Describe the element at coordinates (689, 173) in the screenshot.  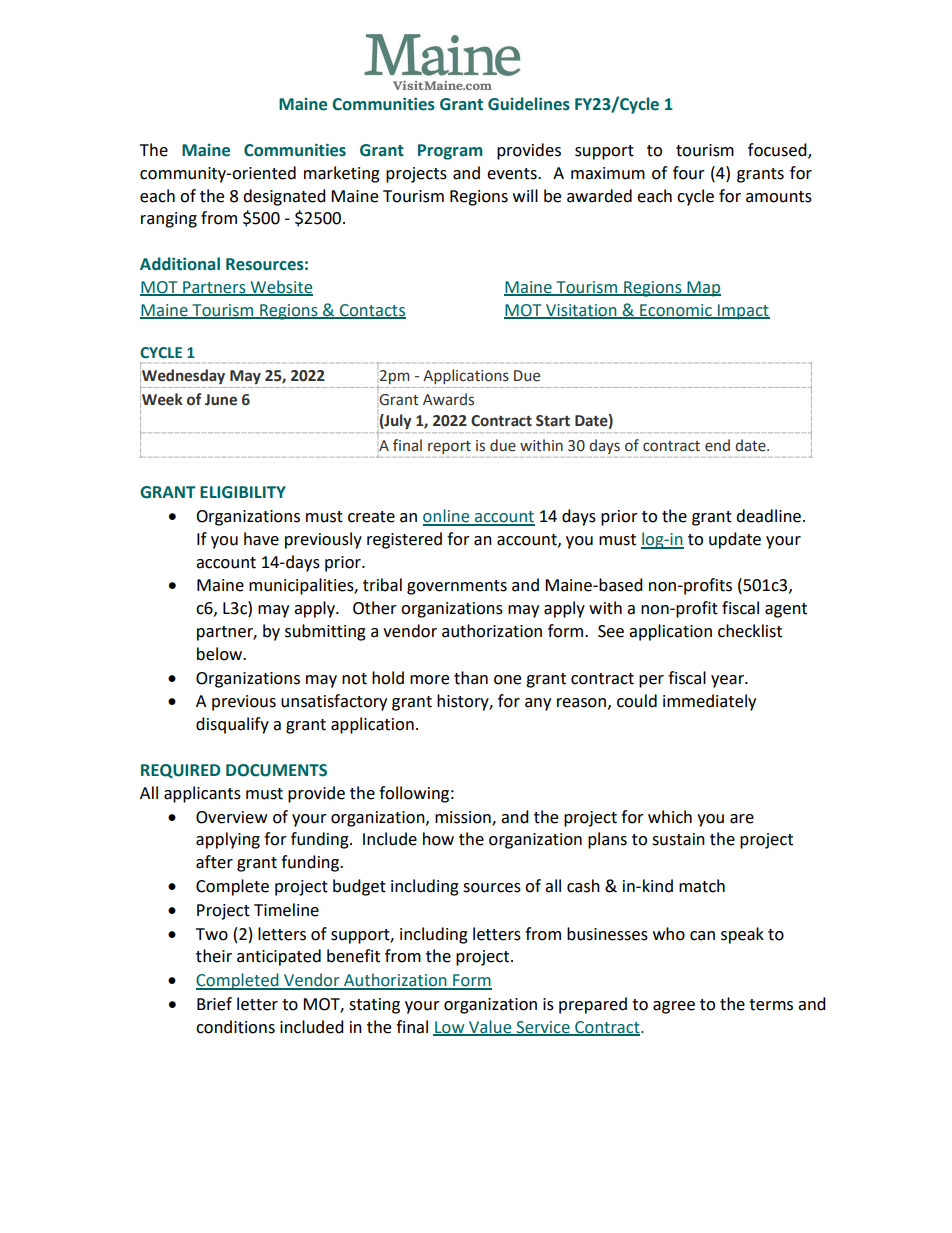
I see `four` at that location.
